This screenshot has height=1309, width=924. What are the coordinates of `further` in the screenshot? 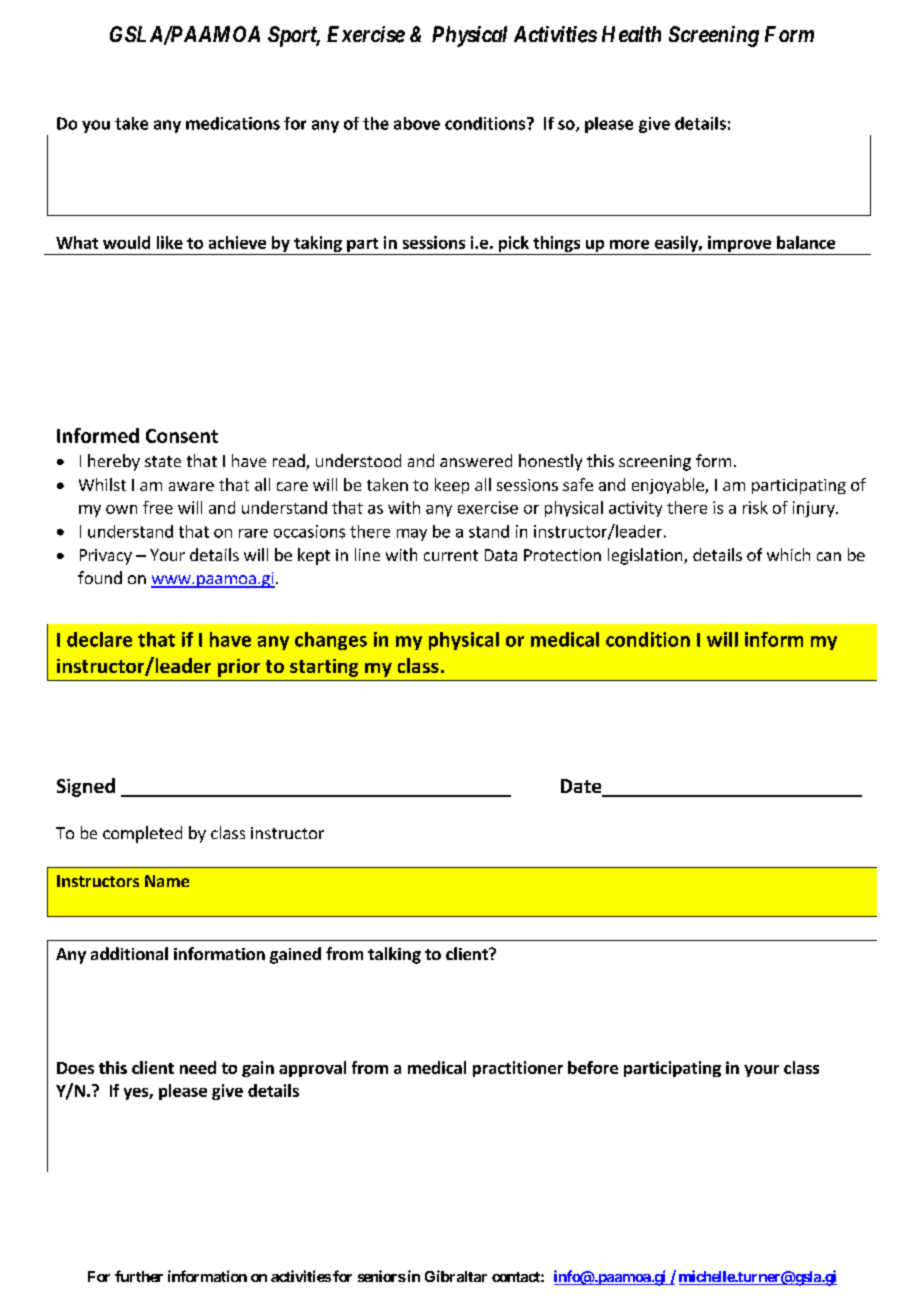 It's located at (139, 1276).
